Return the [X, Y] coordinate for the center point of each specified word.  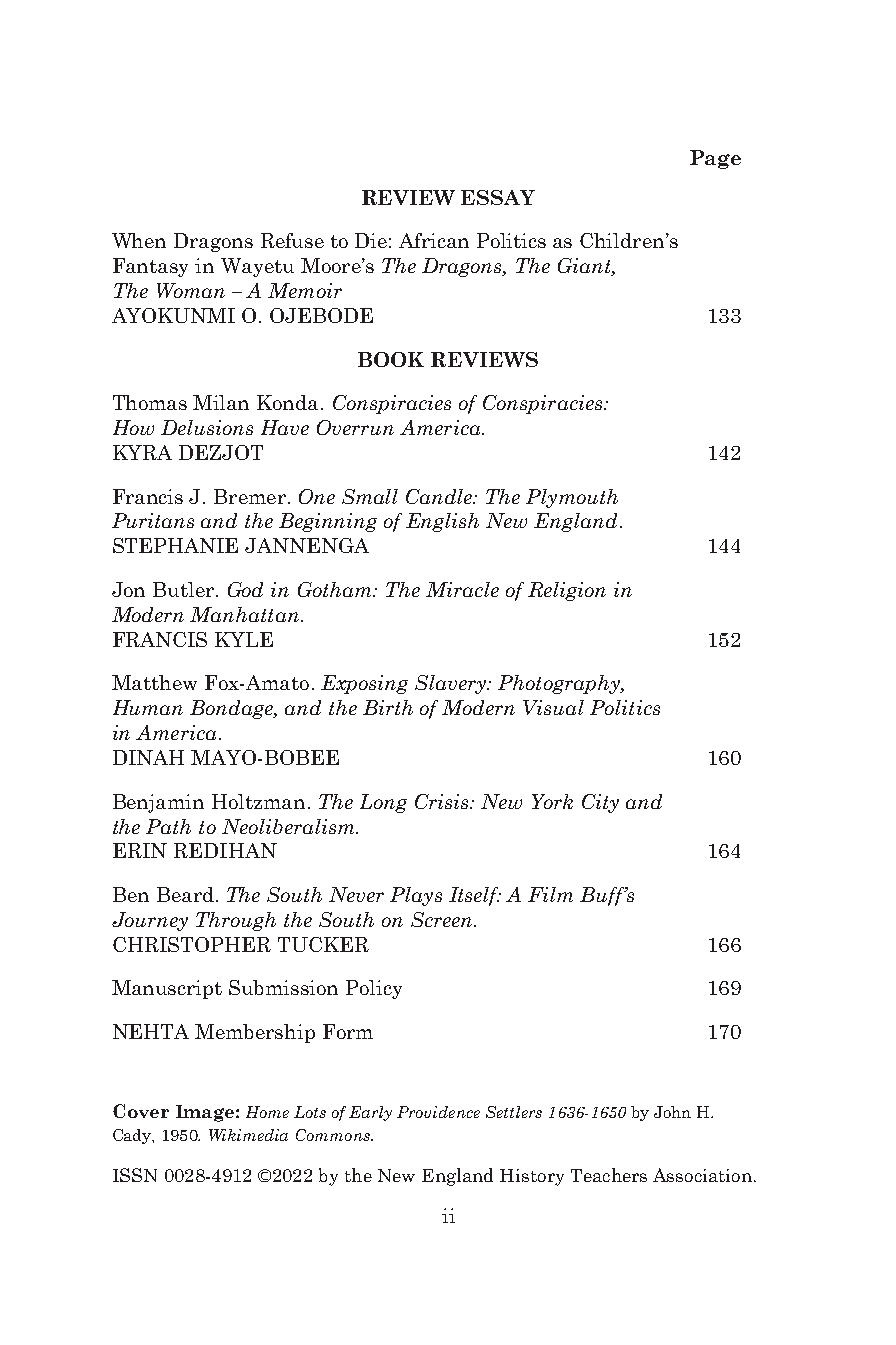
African [434, 240]
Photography [560, 684]
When [139, 240]
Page [715, 159]
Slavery [452, 684]
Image [205, 1113]
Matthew [154, 682]
